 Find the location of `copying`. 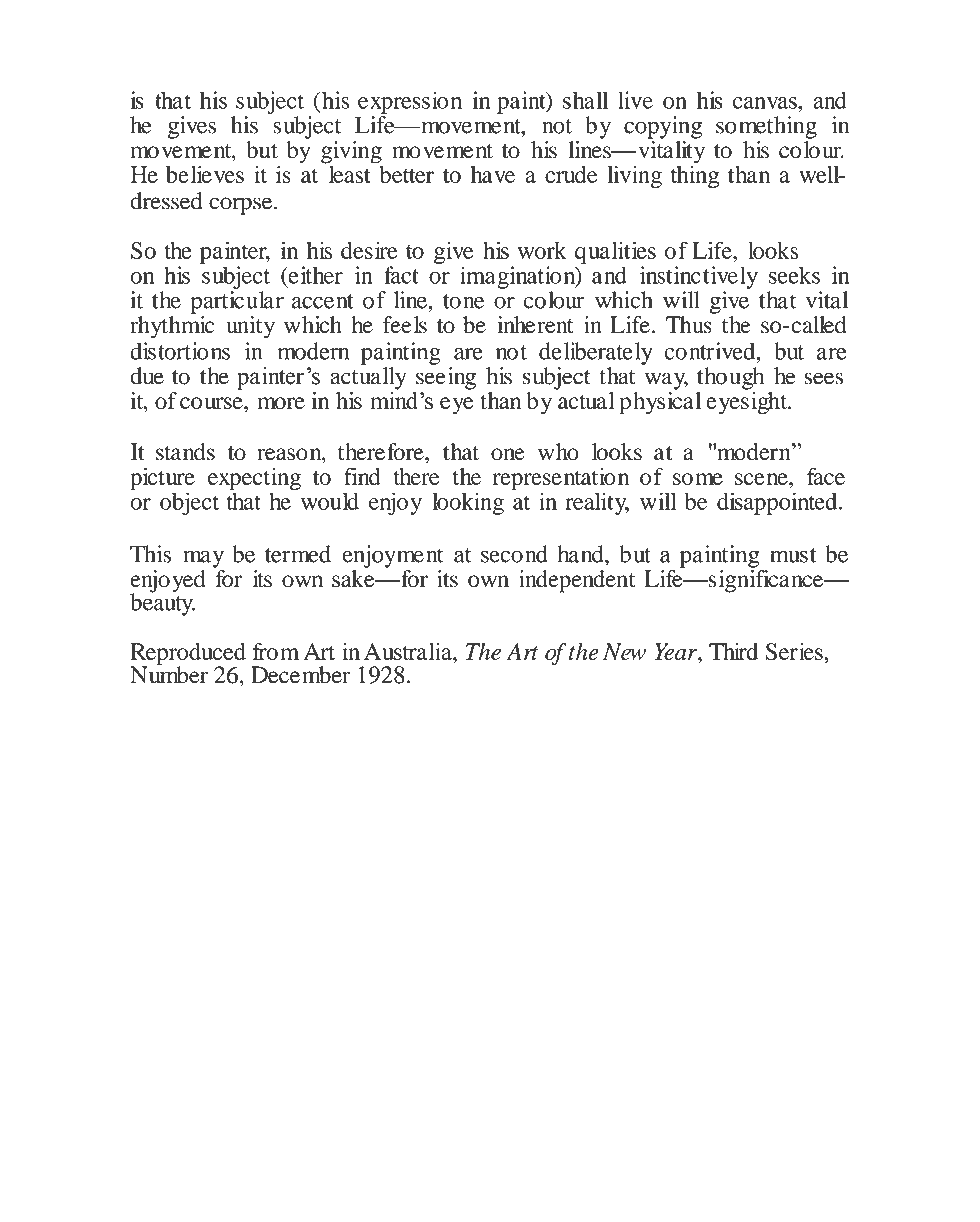

copying is located at coordinates (663, 127).
